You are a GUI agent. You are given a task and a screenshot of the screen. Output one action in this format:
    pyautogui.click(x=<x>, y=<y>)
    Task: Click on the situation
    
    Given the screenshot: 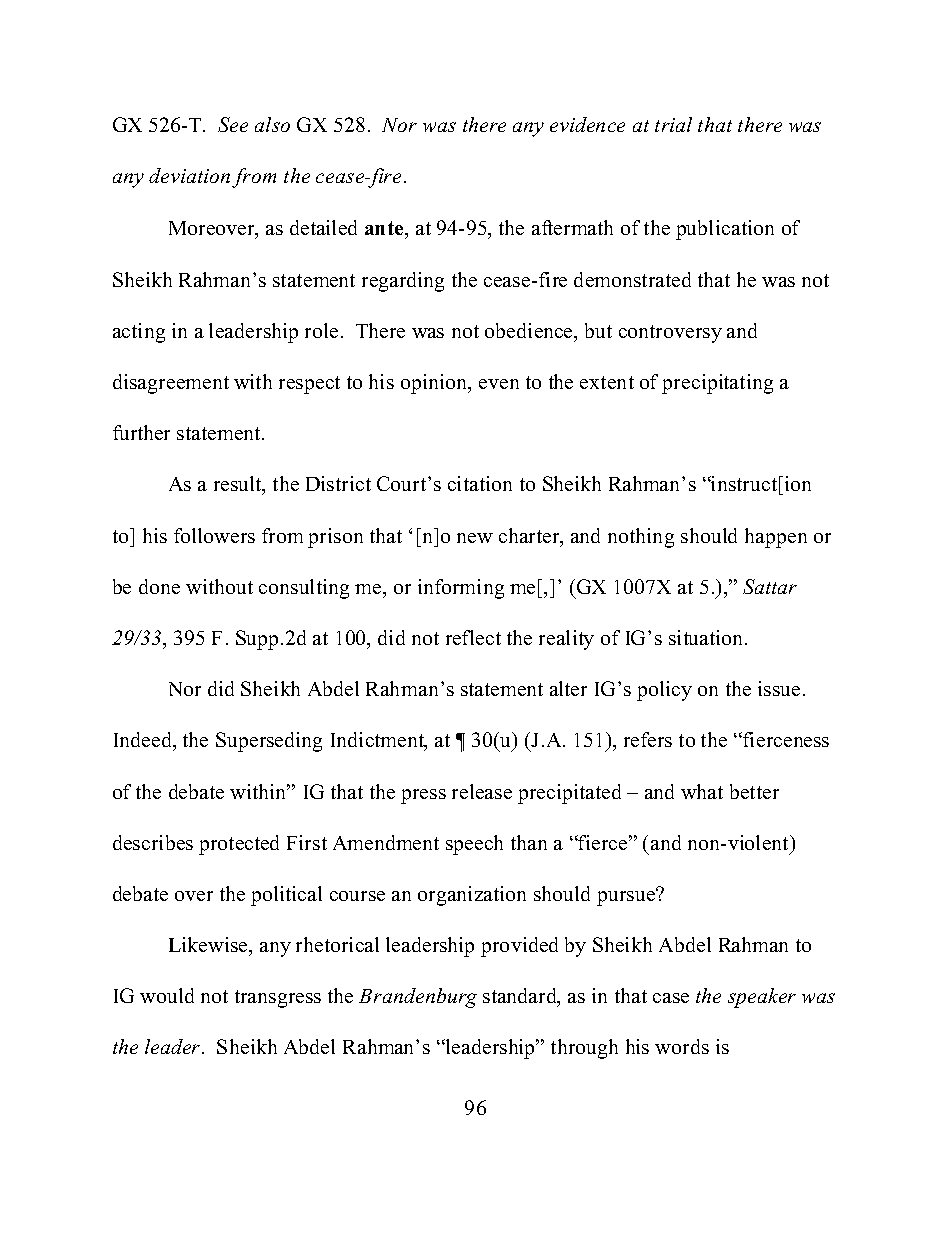 What is the action you would take?
    pyautogui.click(x=707, y=637)
